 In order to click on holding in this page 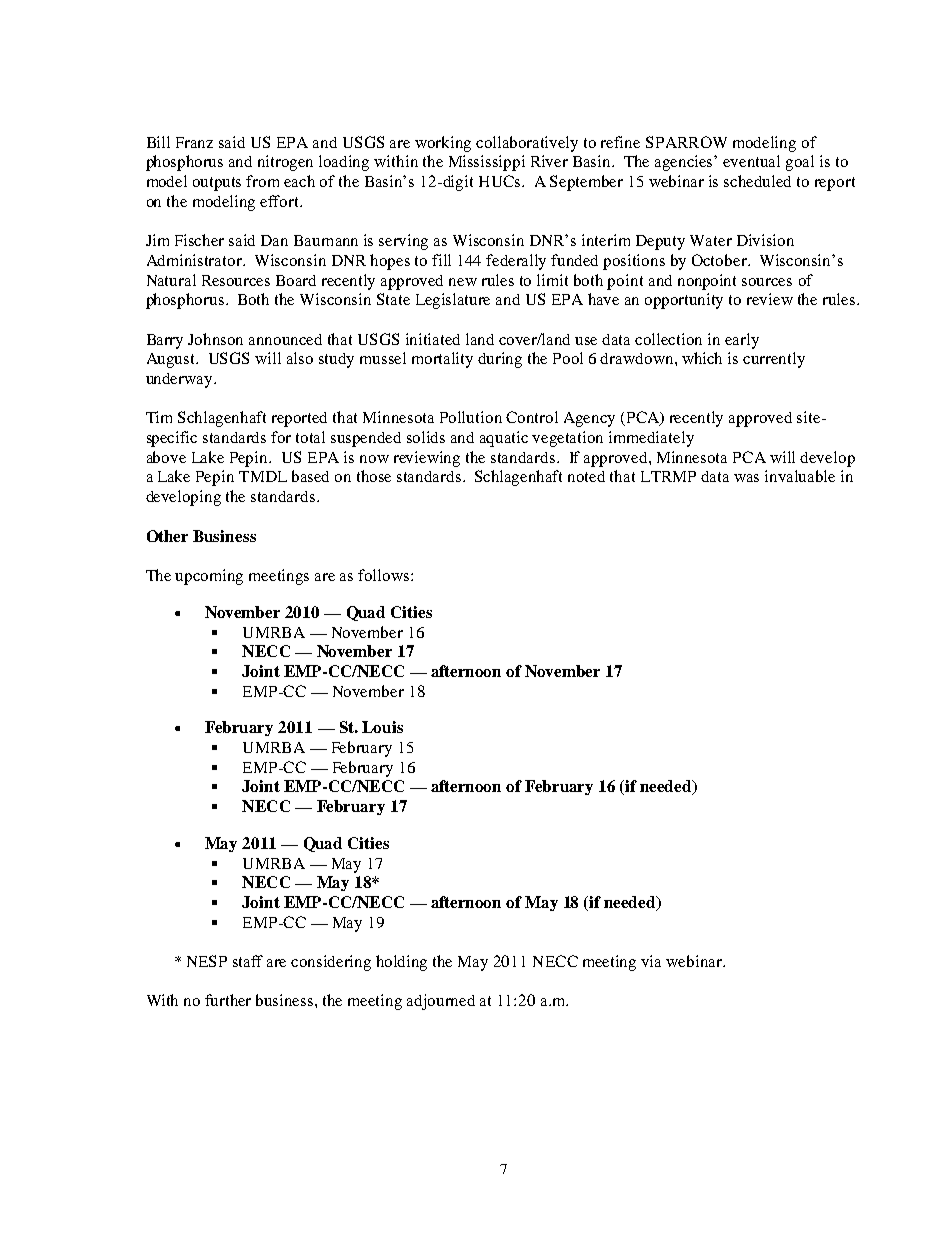, I will do `click(401, 963)`.
